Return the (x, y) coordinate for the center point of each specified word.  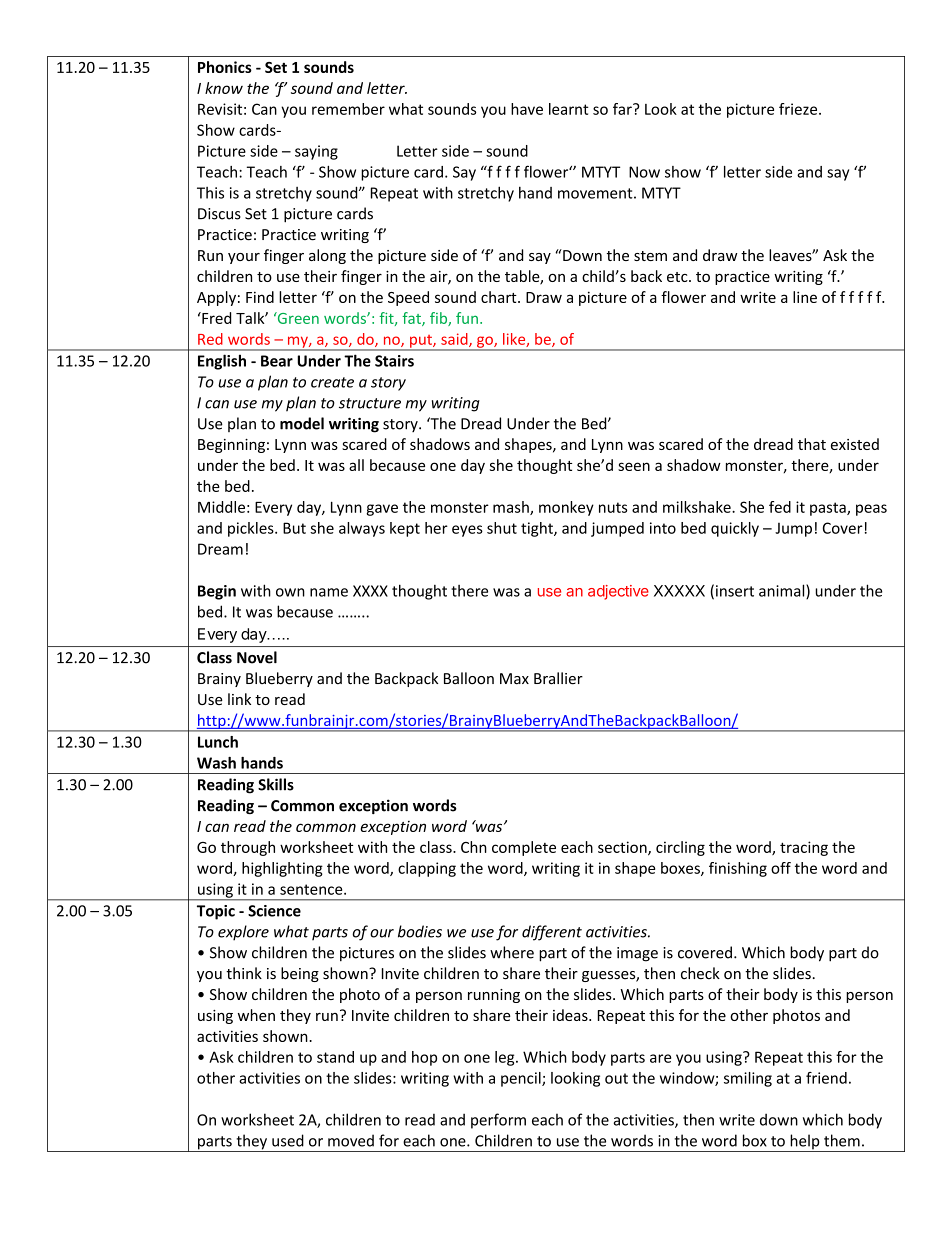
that (812, 444)
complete (524, 848)
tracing (804, 848)
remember (348, 109)
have (527, 109)
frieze (799, 109)
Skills (276, 784)
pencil (522, 1079)
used (288, 1140)
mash (512, 508)
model (302, 423)
